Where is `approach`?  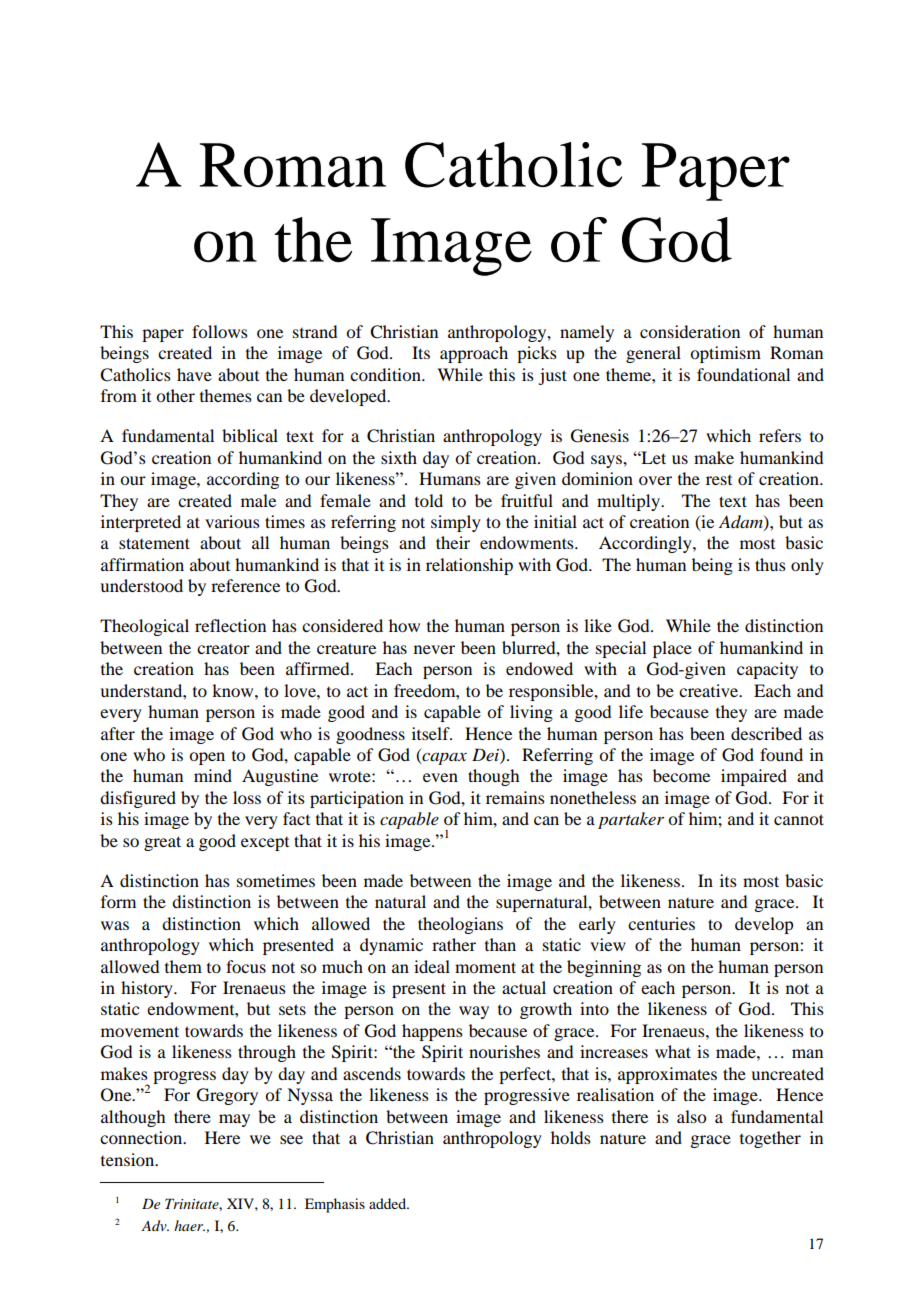 approach is located at coordinates (474, 354).
